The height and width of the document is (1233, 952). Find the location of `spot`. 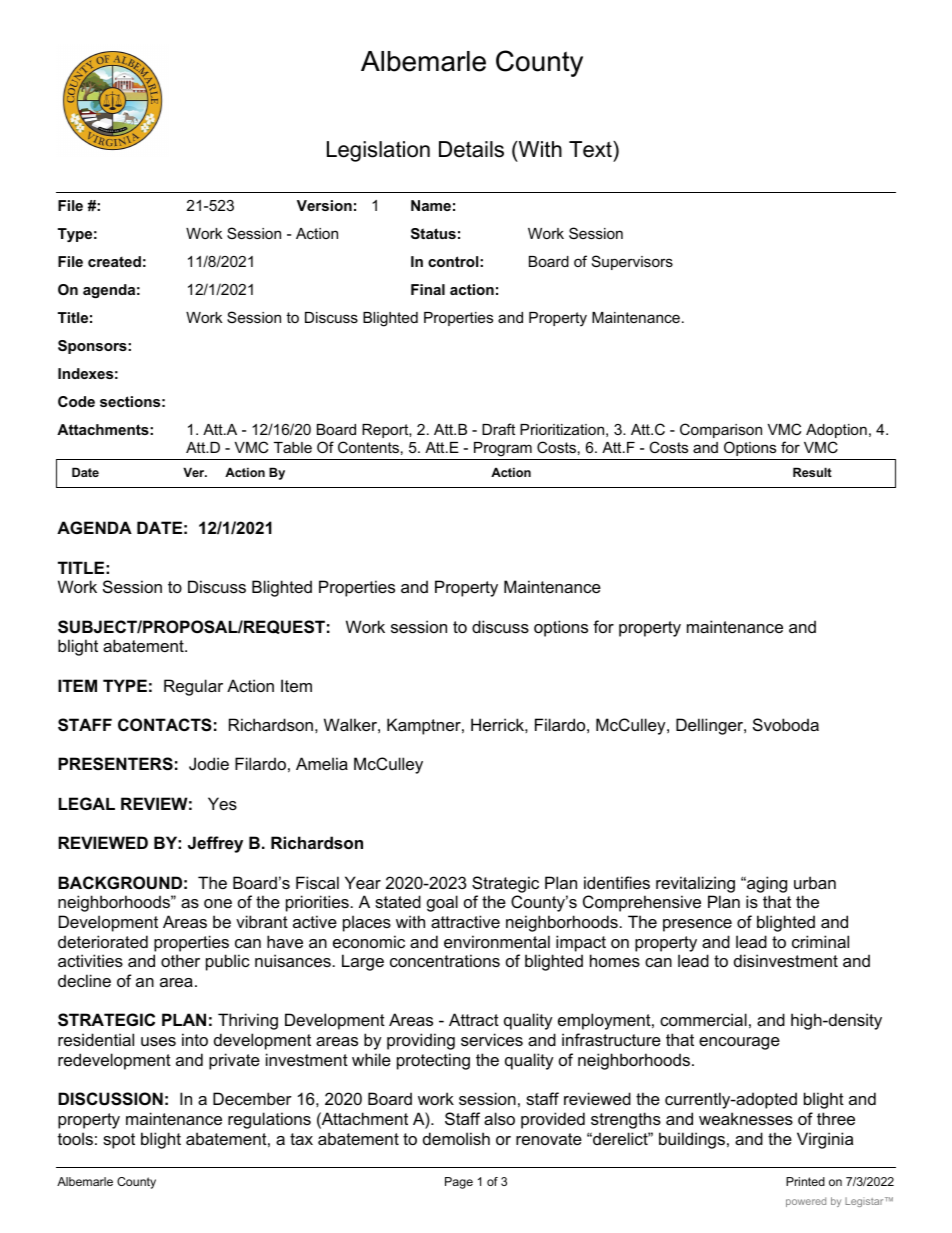

spot is located at coordinates (119, 1141).
